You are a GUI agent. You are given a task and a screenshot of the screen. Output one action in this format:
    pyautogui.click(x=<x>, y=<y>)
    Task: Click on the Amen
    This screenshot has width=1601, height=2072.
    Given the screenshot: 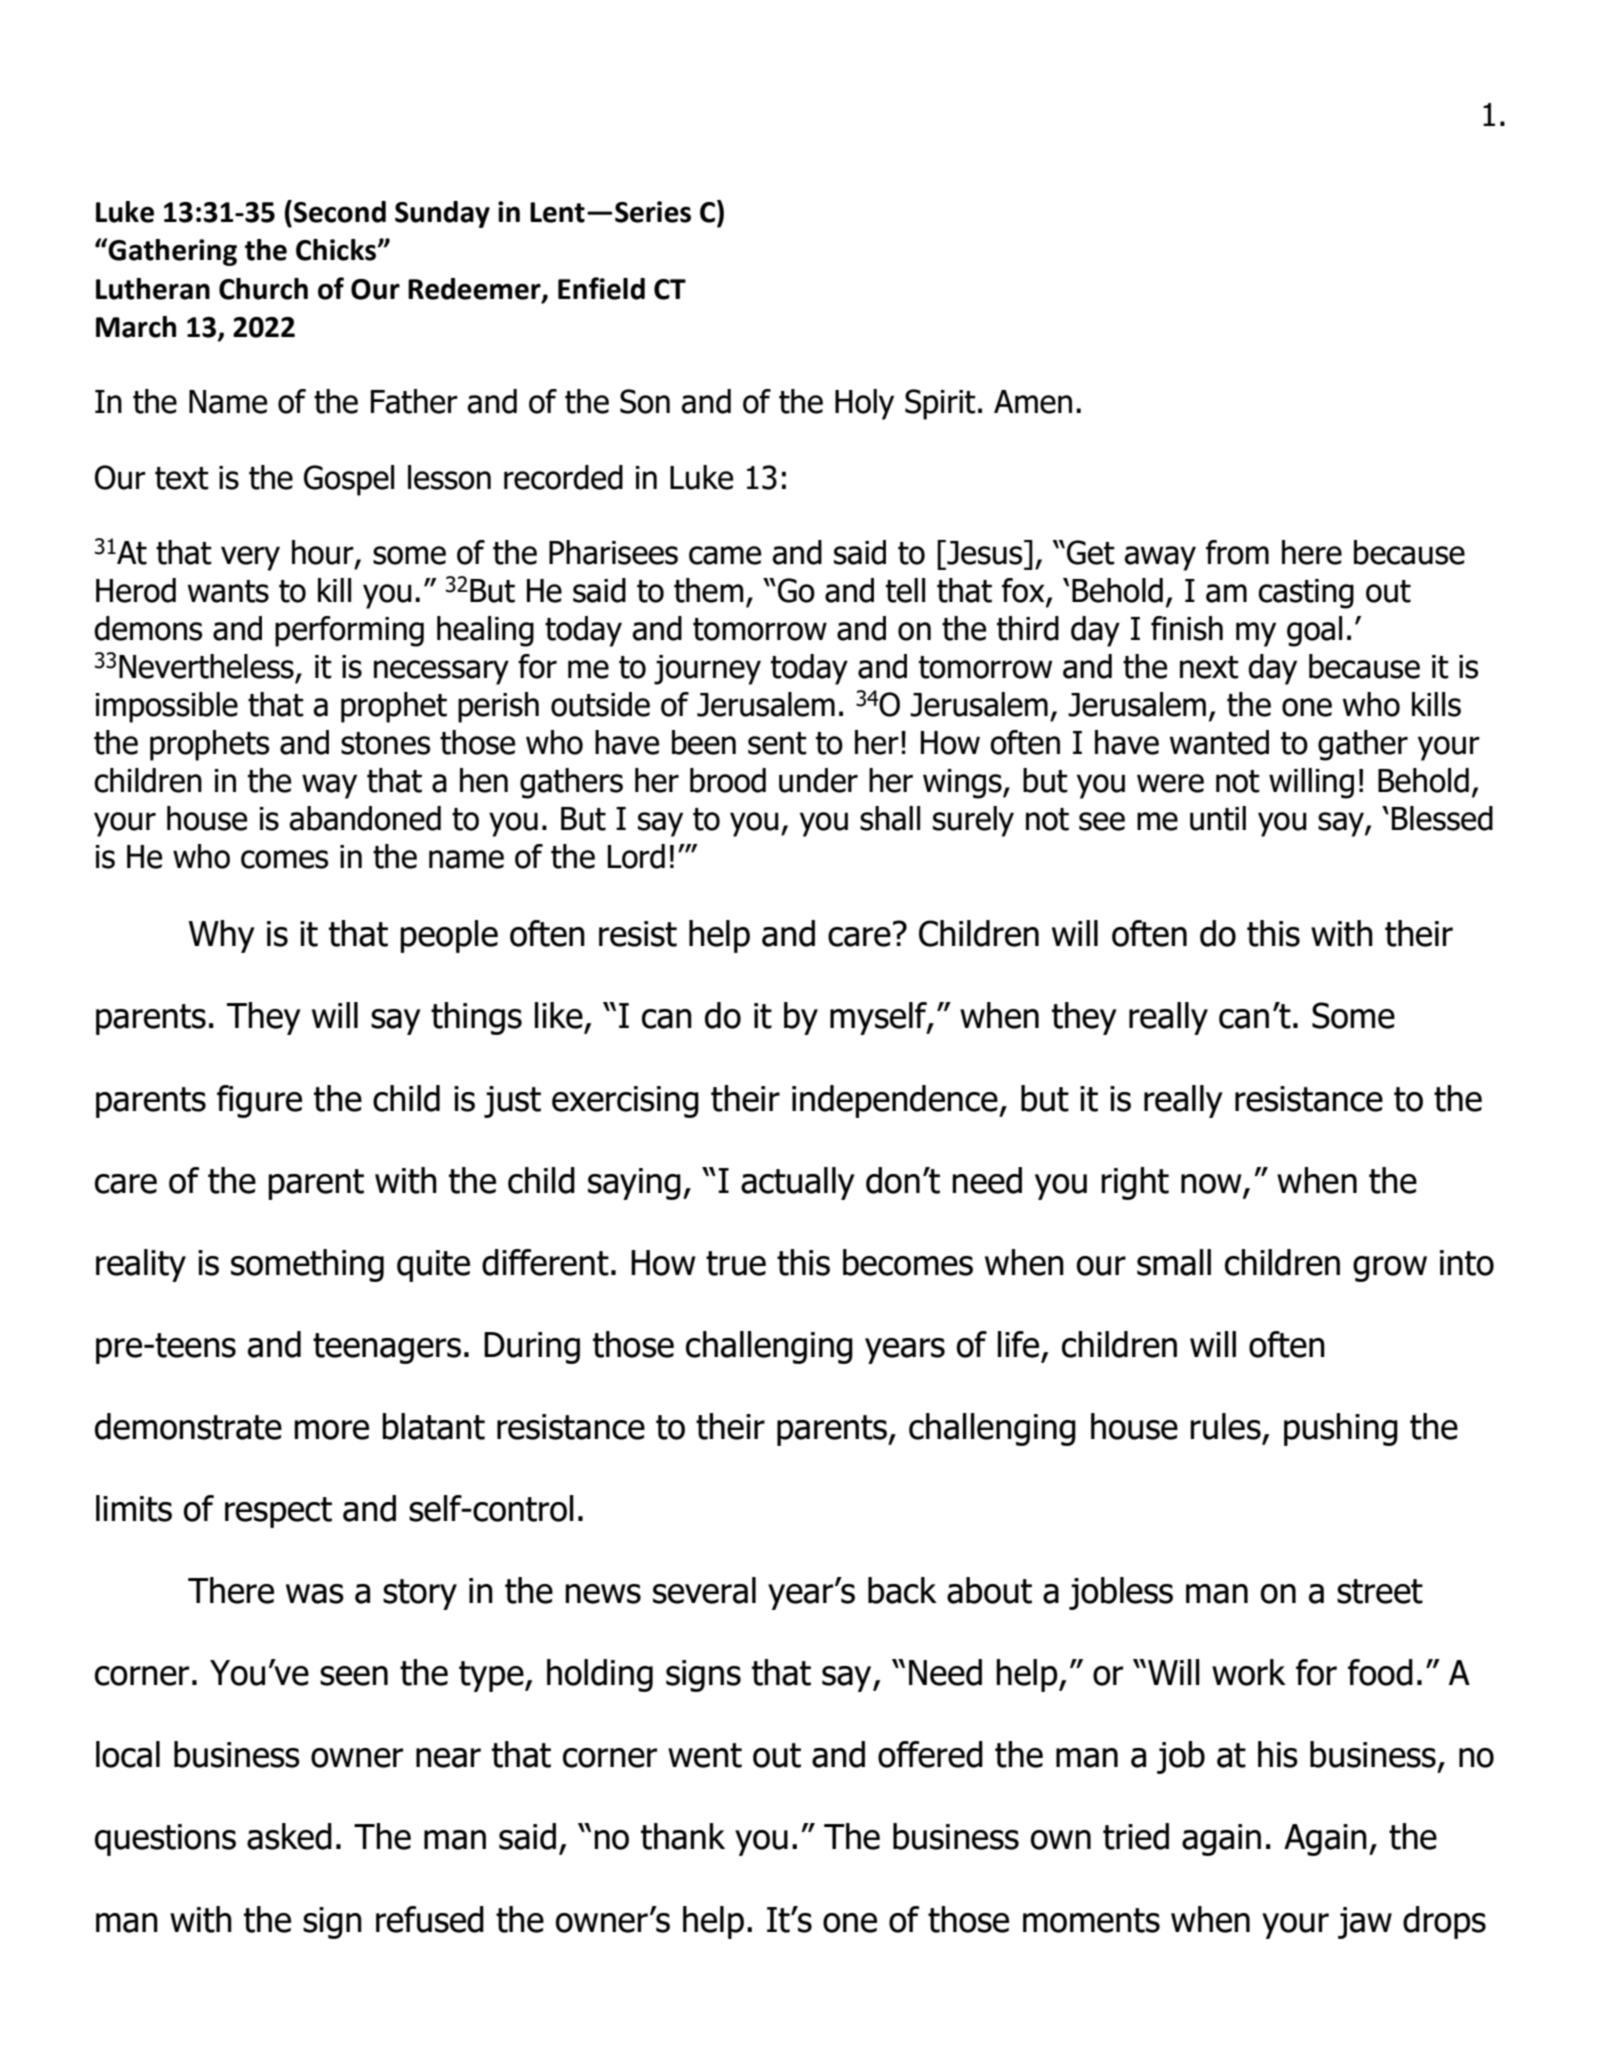 What is the action you would take?
    pyautogui.click(x=1033, y=402)
